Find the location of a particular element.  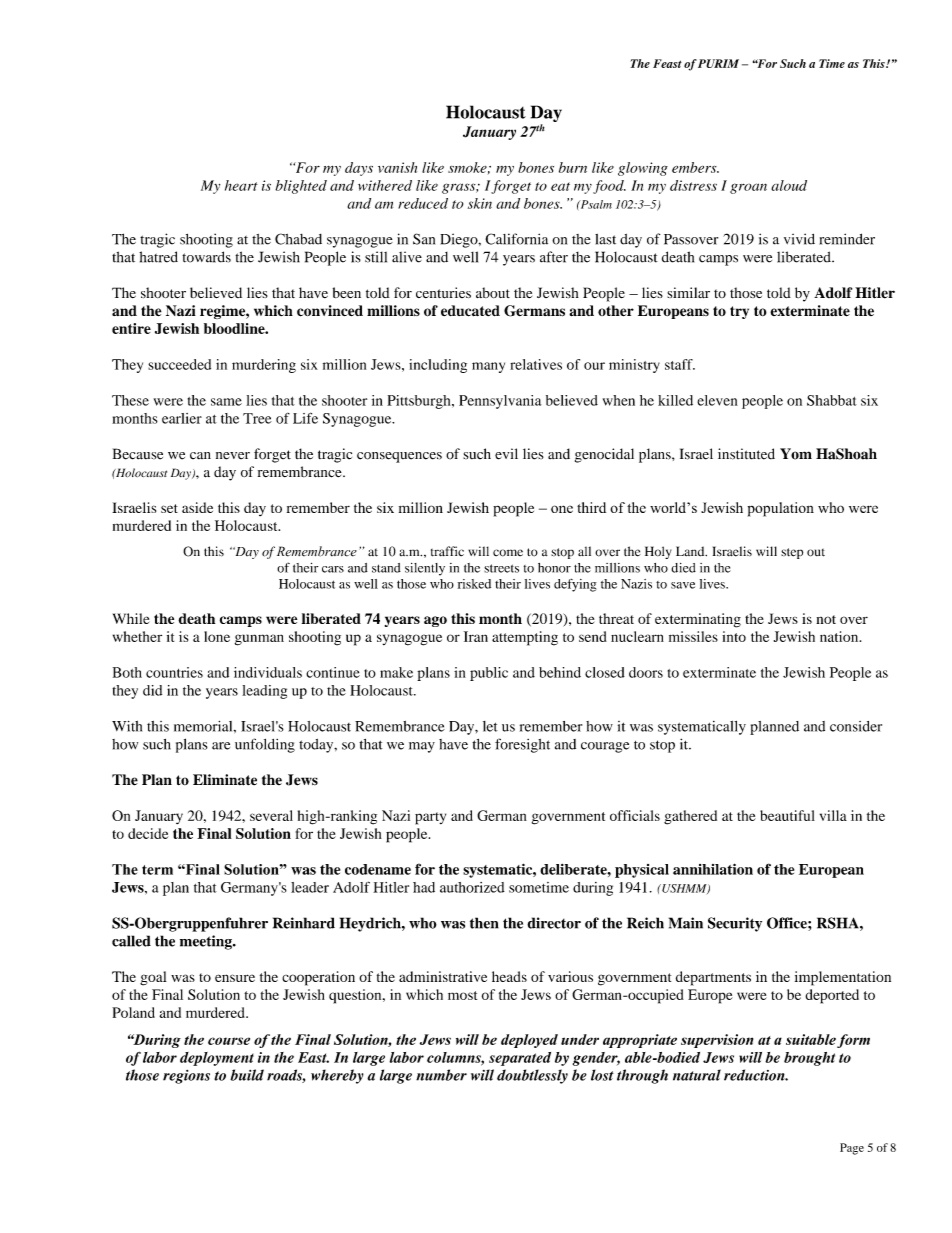

succeeded is located at coordinates (179, 364).
